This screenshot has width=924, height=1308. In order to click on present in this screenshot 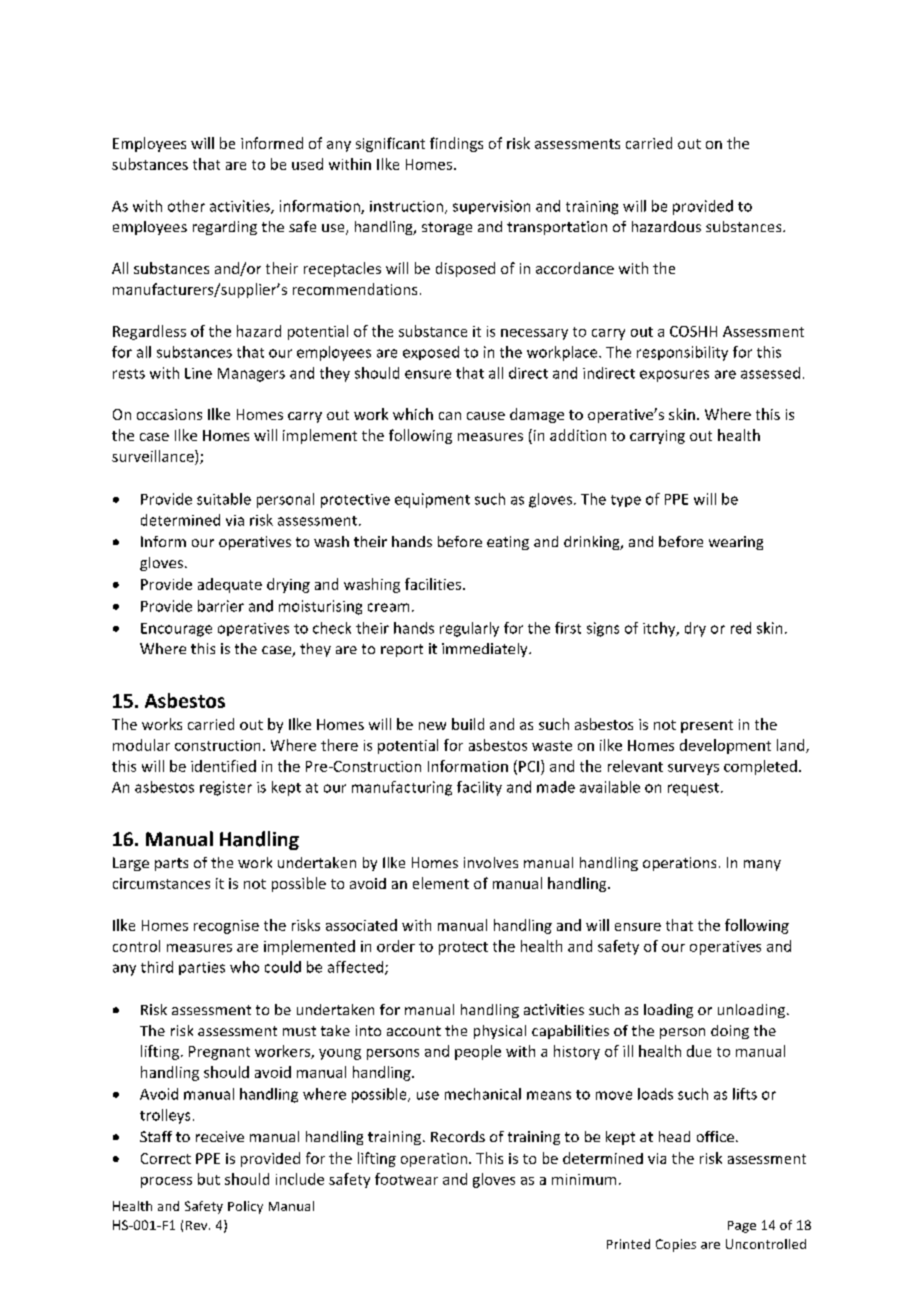, I will do `click(707, 726)`.
